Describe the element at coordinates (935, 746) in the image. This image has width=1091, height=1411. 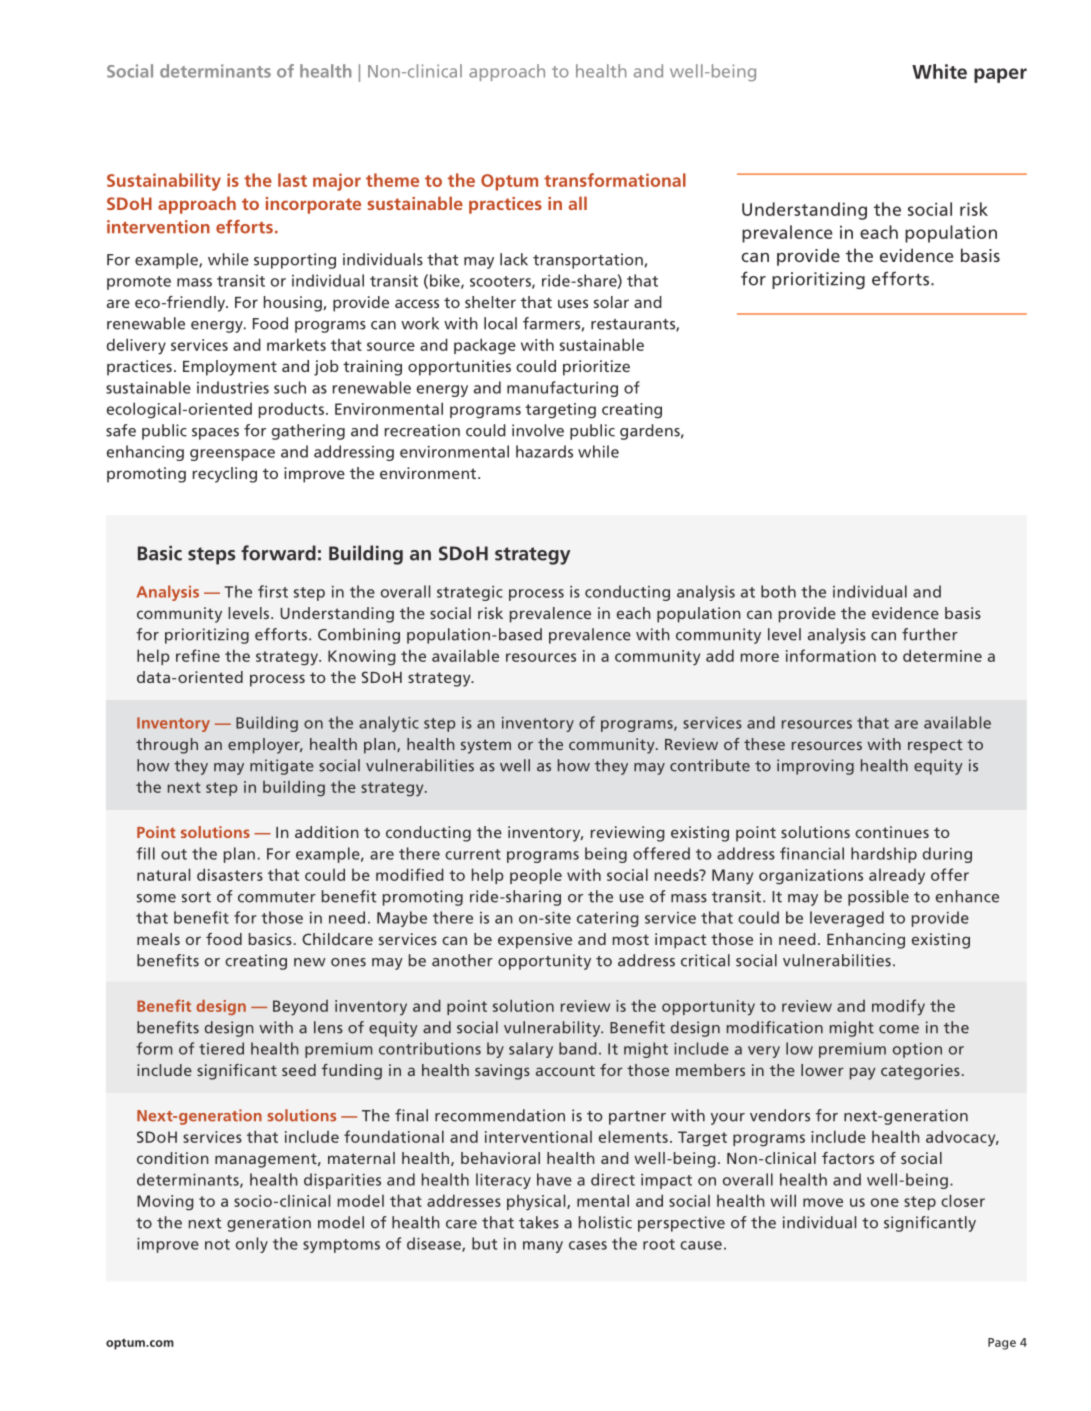
I see `respect` at that location.
